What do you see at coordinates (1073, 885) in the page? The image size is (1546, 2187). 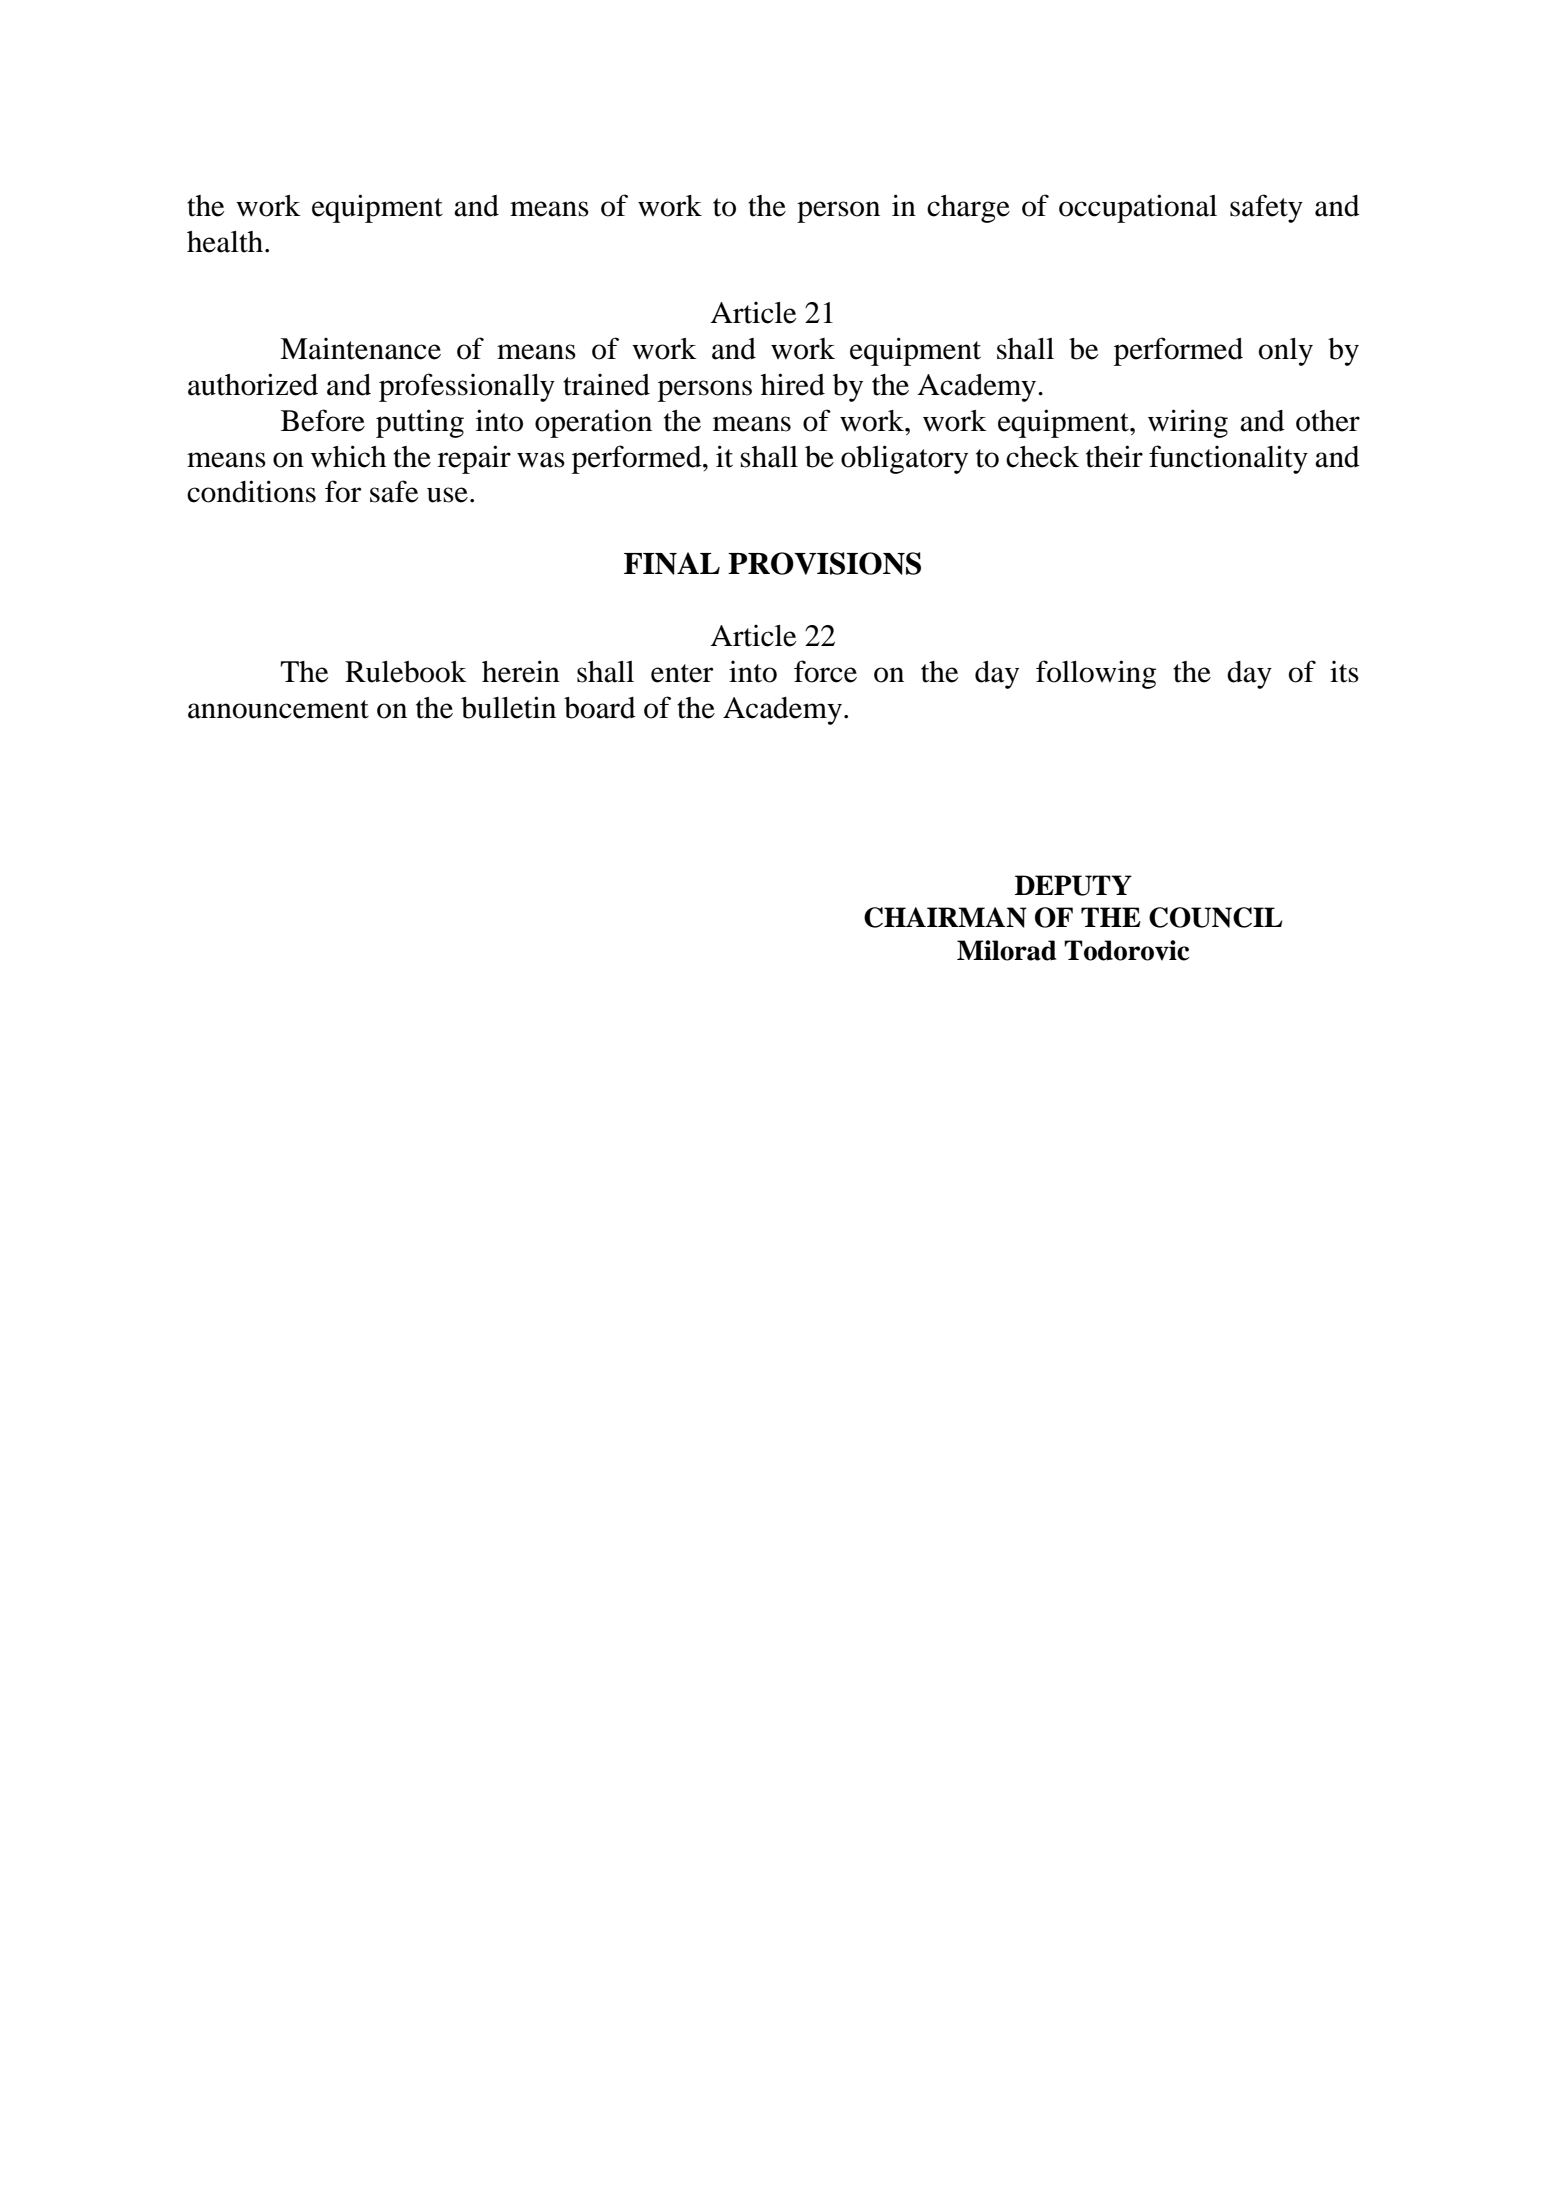 I see `DEPUTY` at bounding box center [1073, 885].
